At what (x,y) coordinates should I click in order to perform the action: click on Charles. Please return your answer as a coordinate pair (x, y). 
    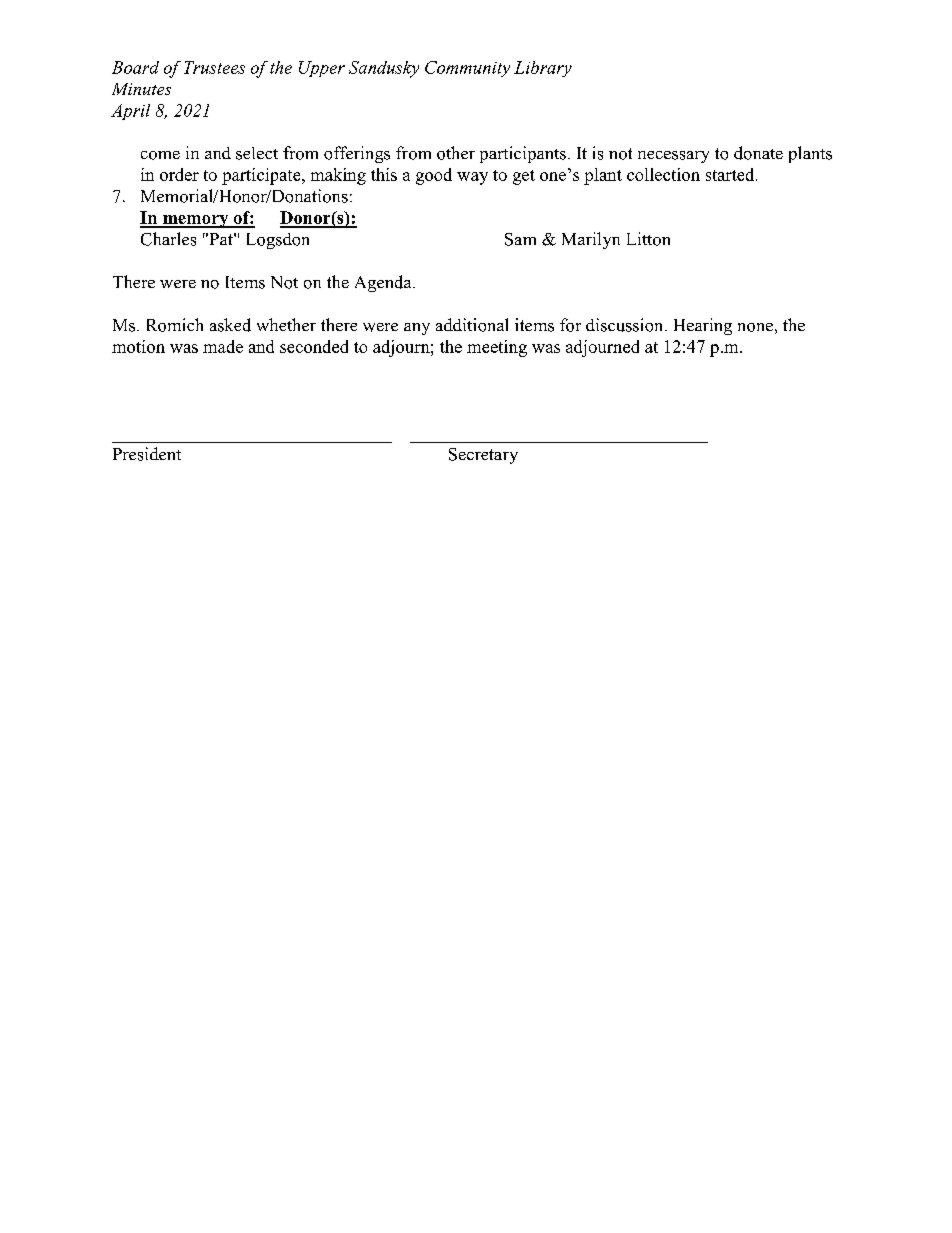
    Looking at the image, I should click on (168, 239).
